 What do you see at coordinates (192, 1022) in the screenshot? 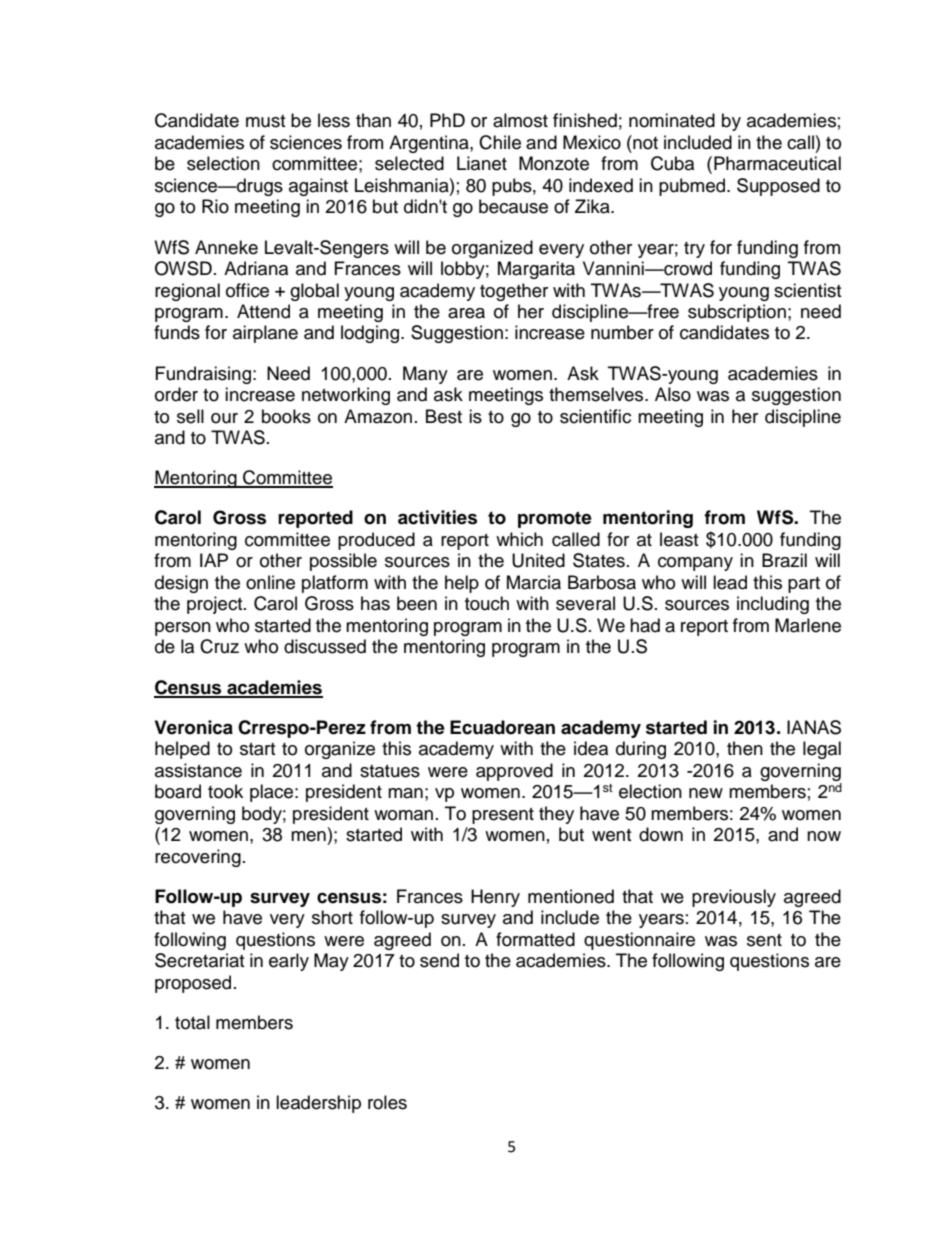
I see `total` at bounding box center [192, 1022].
